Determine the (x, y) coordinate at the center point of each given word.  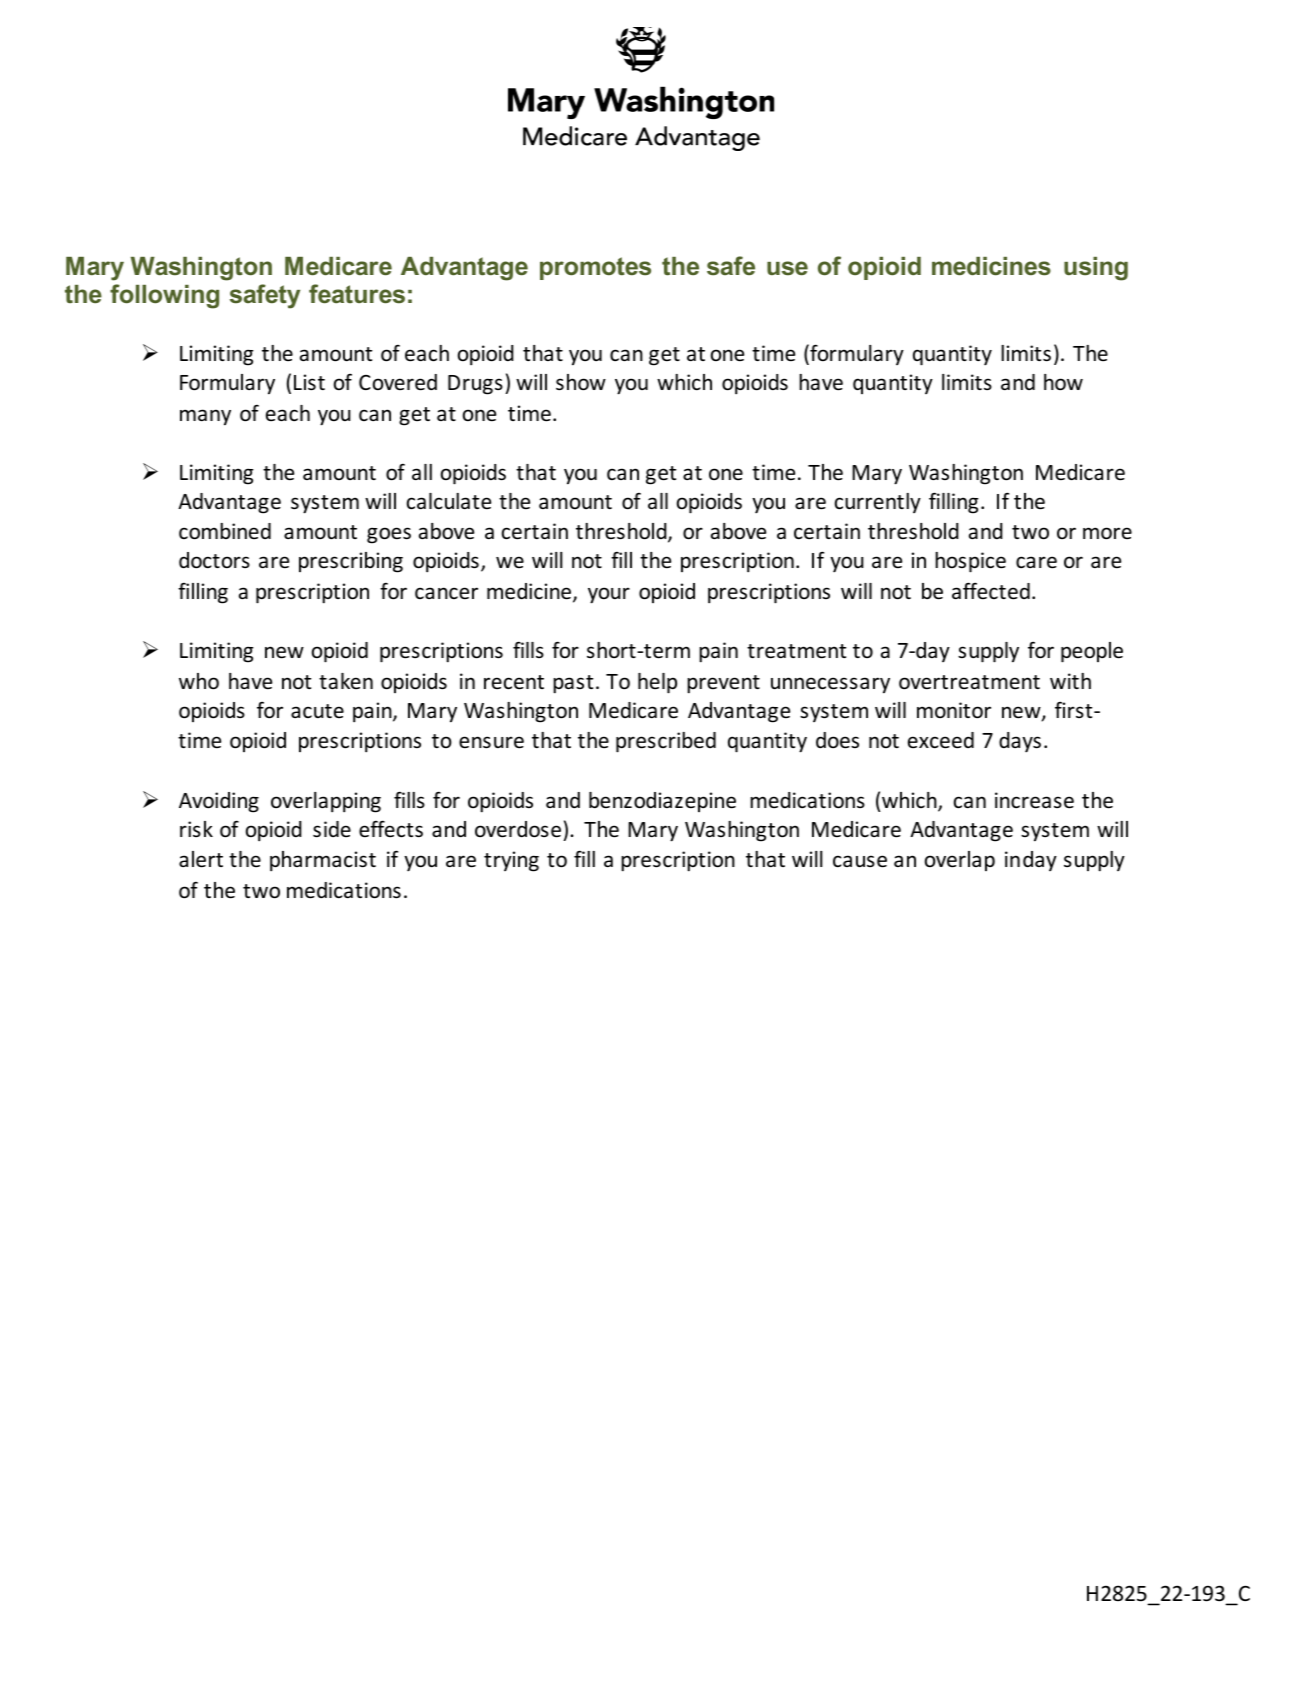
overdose (518, 829)
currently (878, 503)
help (657, 683)
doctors (214, 560)
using (1096, 269)
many (205, 417)
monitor (954, 710)
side (332, 829)
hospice (970, 562)
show (581, 382)
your (609, 595)
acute (317, 711)
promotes (595, 268)
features (357, 294)
